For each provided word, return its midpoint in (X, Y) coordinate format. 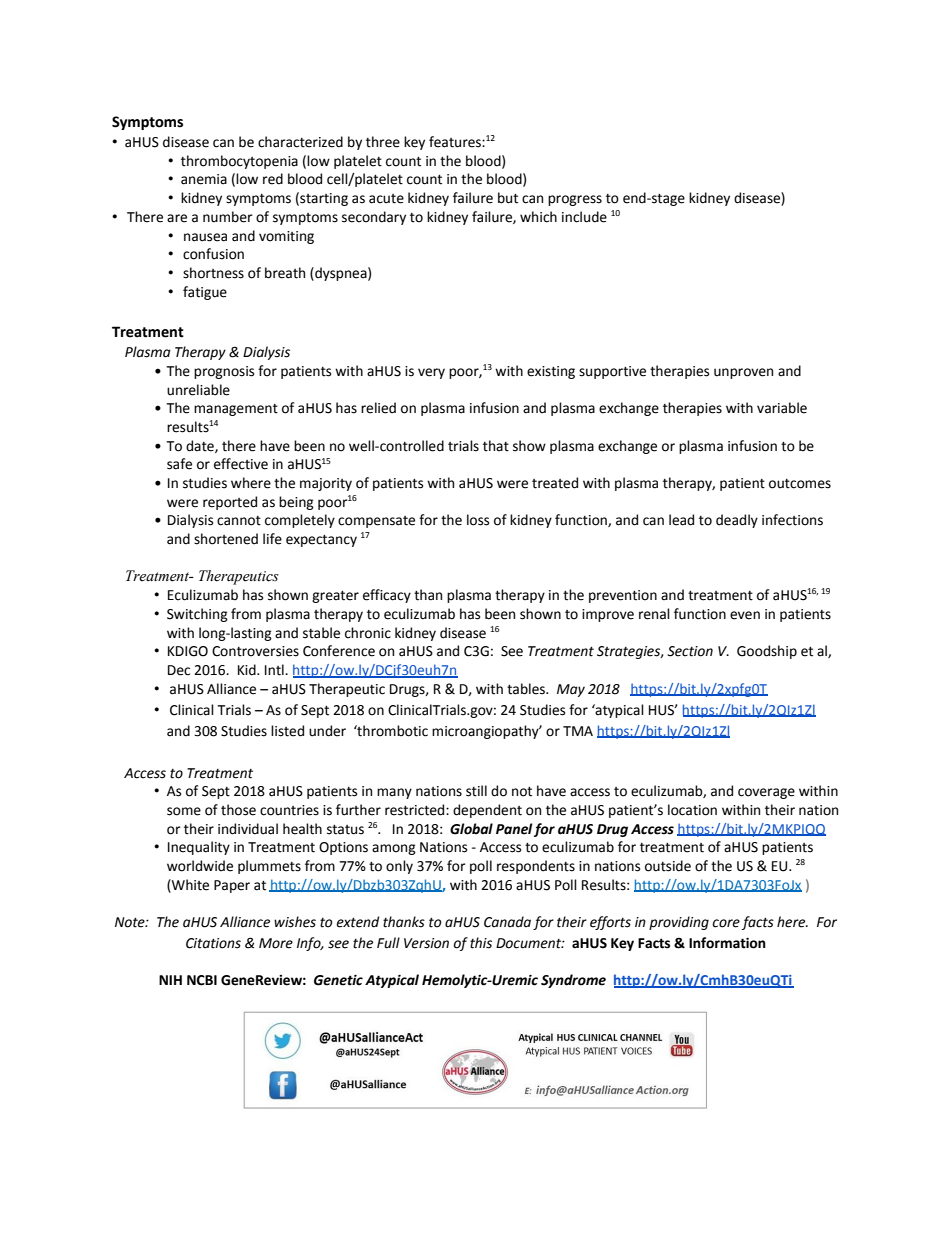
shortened (226, 539)
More (276, 943)
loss (478, 520)
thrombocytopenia (239, 162)
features (456, 142)
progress (575, 200)
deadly (737, 521)
